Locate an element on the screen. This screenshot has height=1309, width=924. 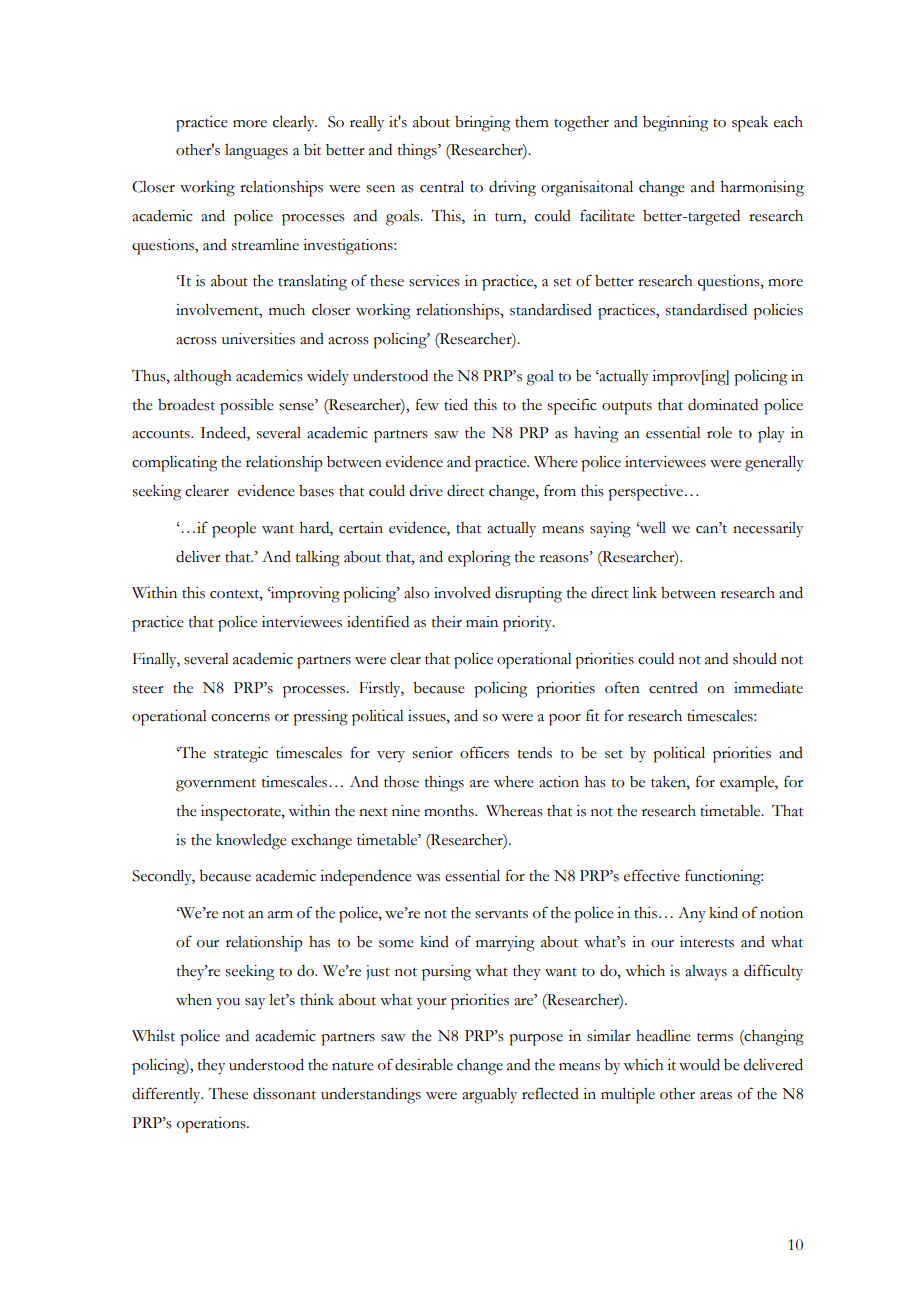
steer is located at coordinates (148, 689).
